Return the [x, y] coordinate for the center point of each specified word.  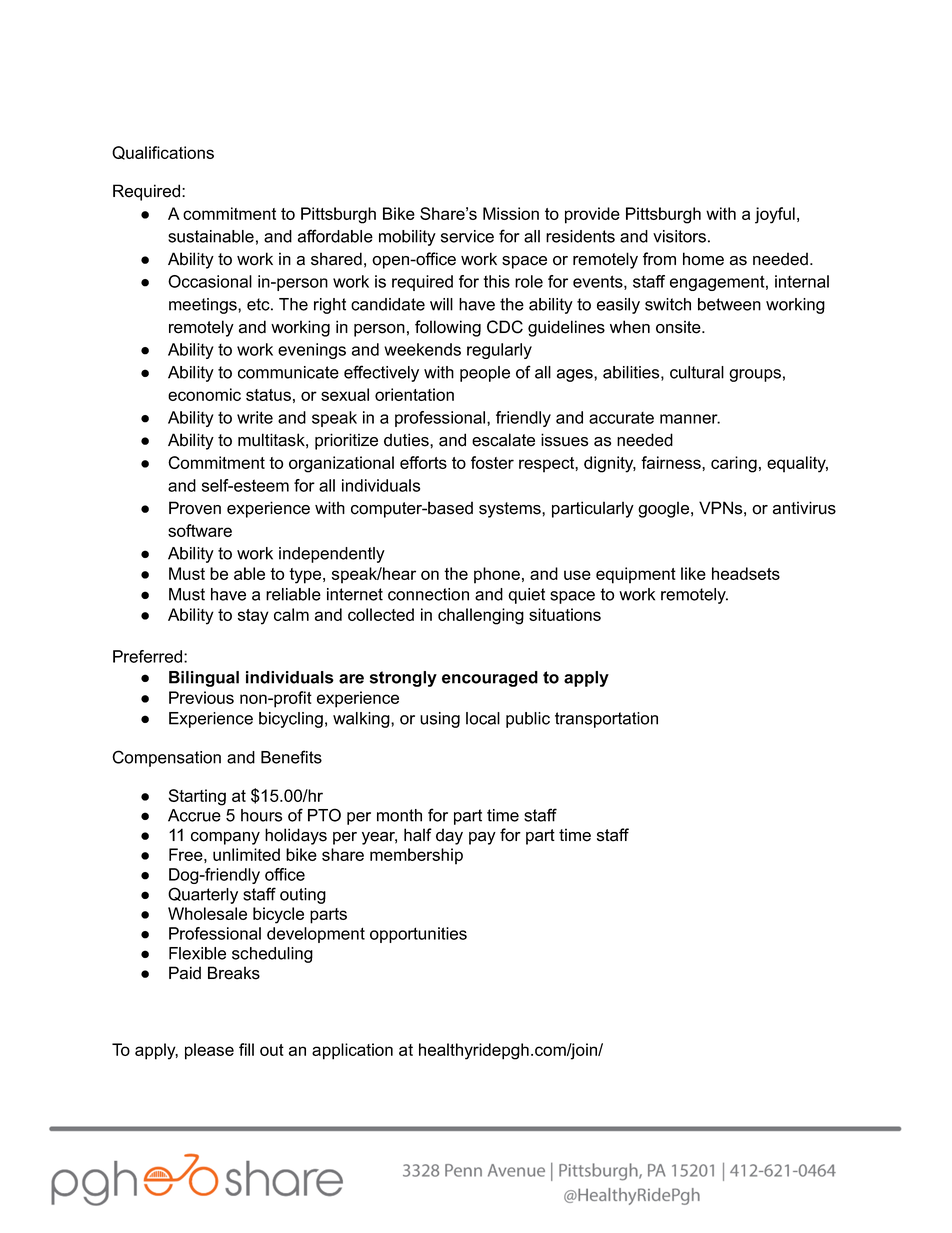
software [200, 530]
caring [734, 464]
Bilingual [204, 679]
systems [511, 510]
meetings [204, 306]
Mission [511, 213]
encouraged [490, 679]
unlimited [246, 854]
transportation [606, 720]
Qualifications [163, 153]
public [528, 720]
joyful [775, 215]
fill [246, 1049]
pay [482, 838]
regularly [499, 351]
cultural [697, 372]
